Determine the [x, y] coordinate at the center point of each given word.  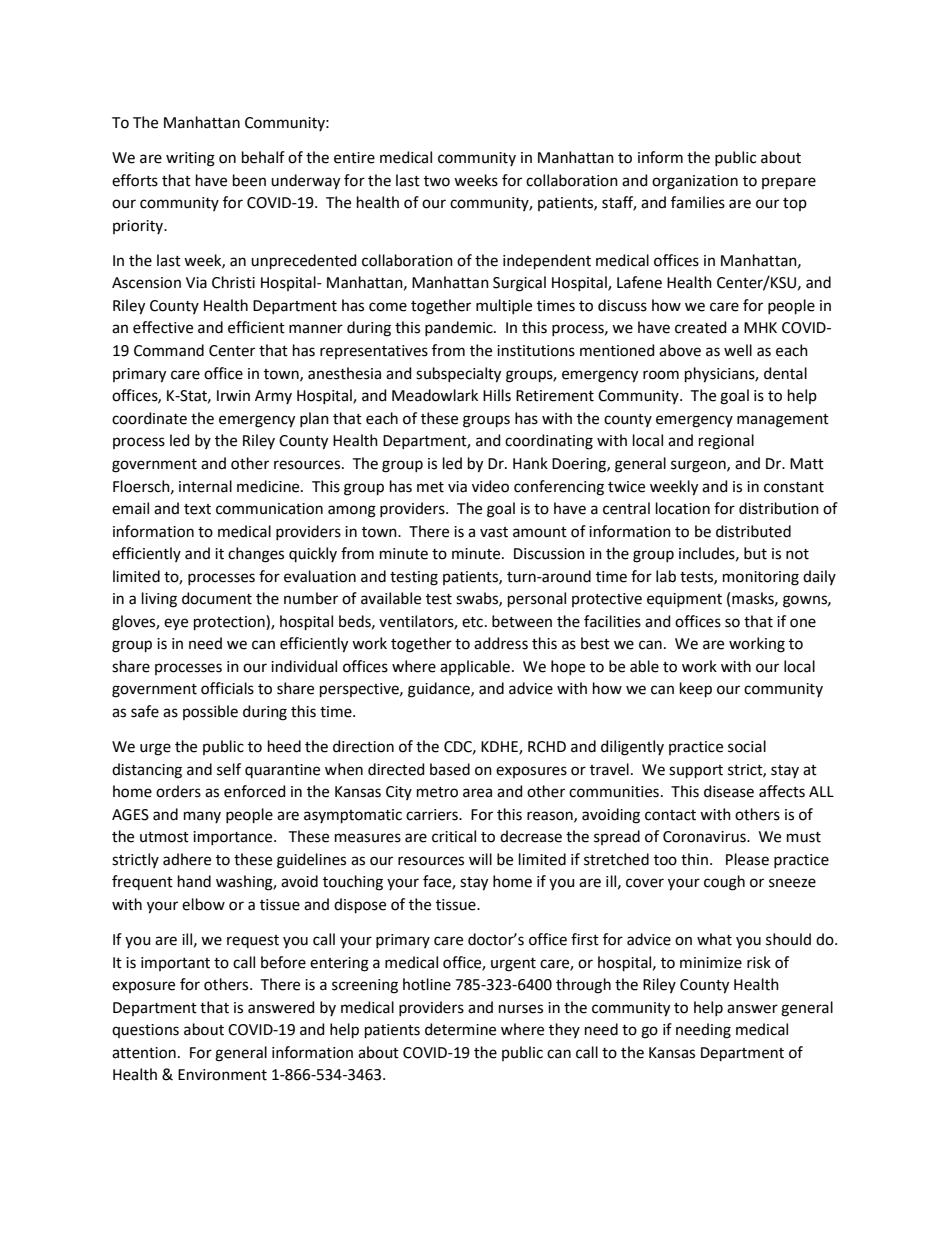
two [437, 181]
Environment [222, 1075]
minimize [711, 963]
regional [726, 442]
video [490, 486]
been [249, 180]
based [450, 769]
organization [695, 182]
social [747, 746]
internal [205, 486]
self [229, 769]
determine [460, 1029]
